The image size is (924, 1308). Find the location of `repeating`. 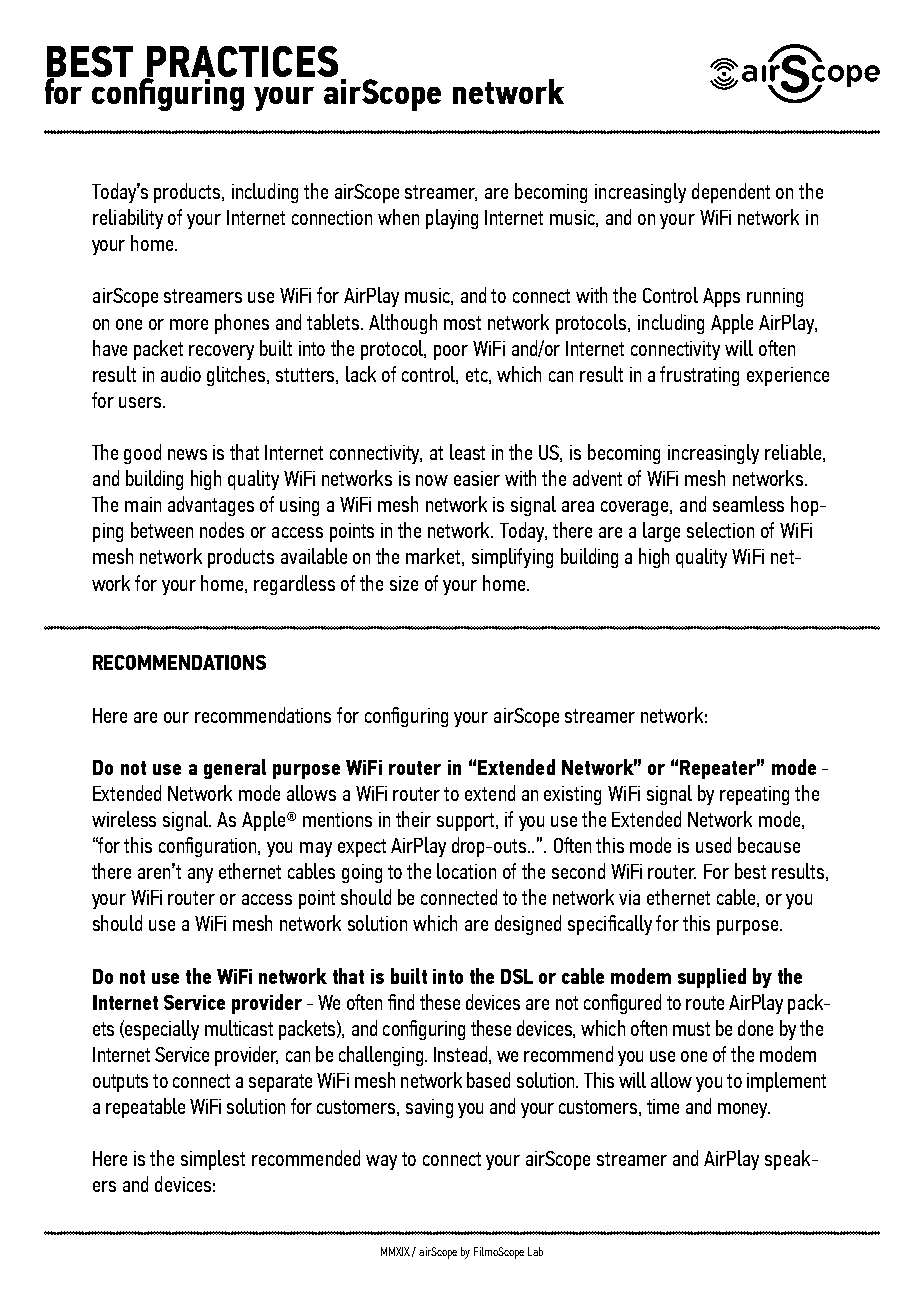

repeating is located at coordinates (754, 795).
